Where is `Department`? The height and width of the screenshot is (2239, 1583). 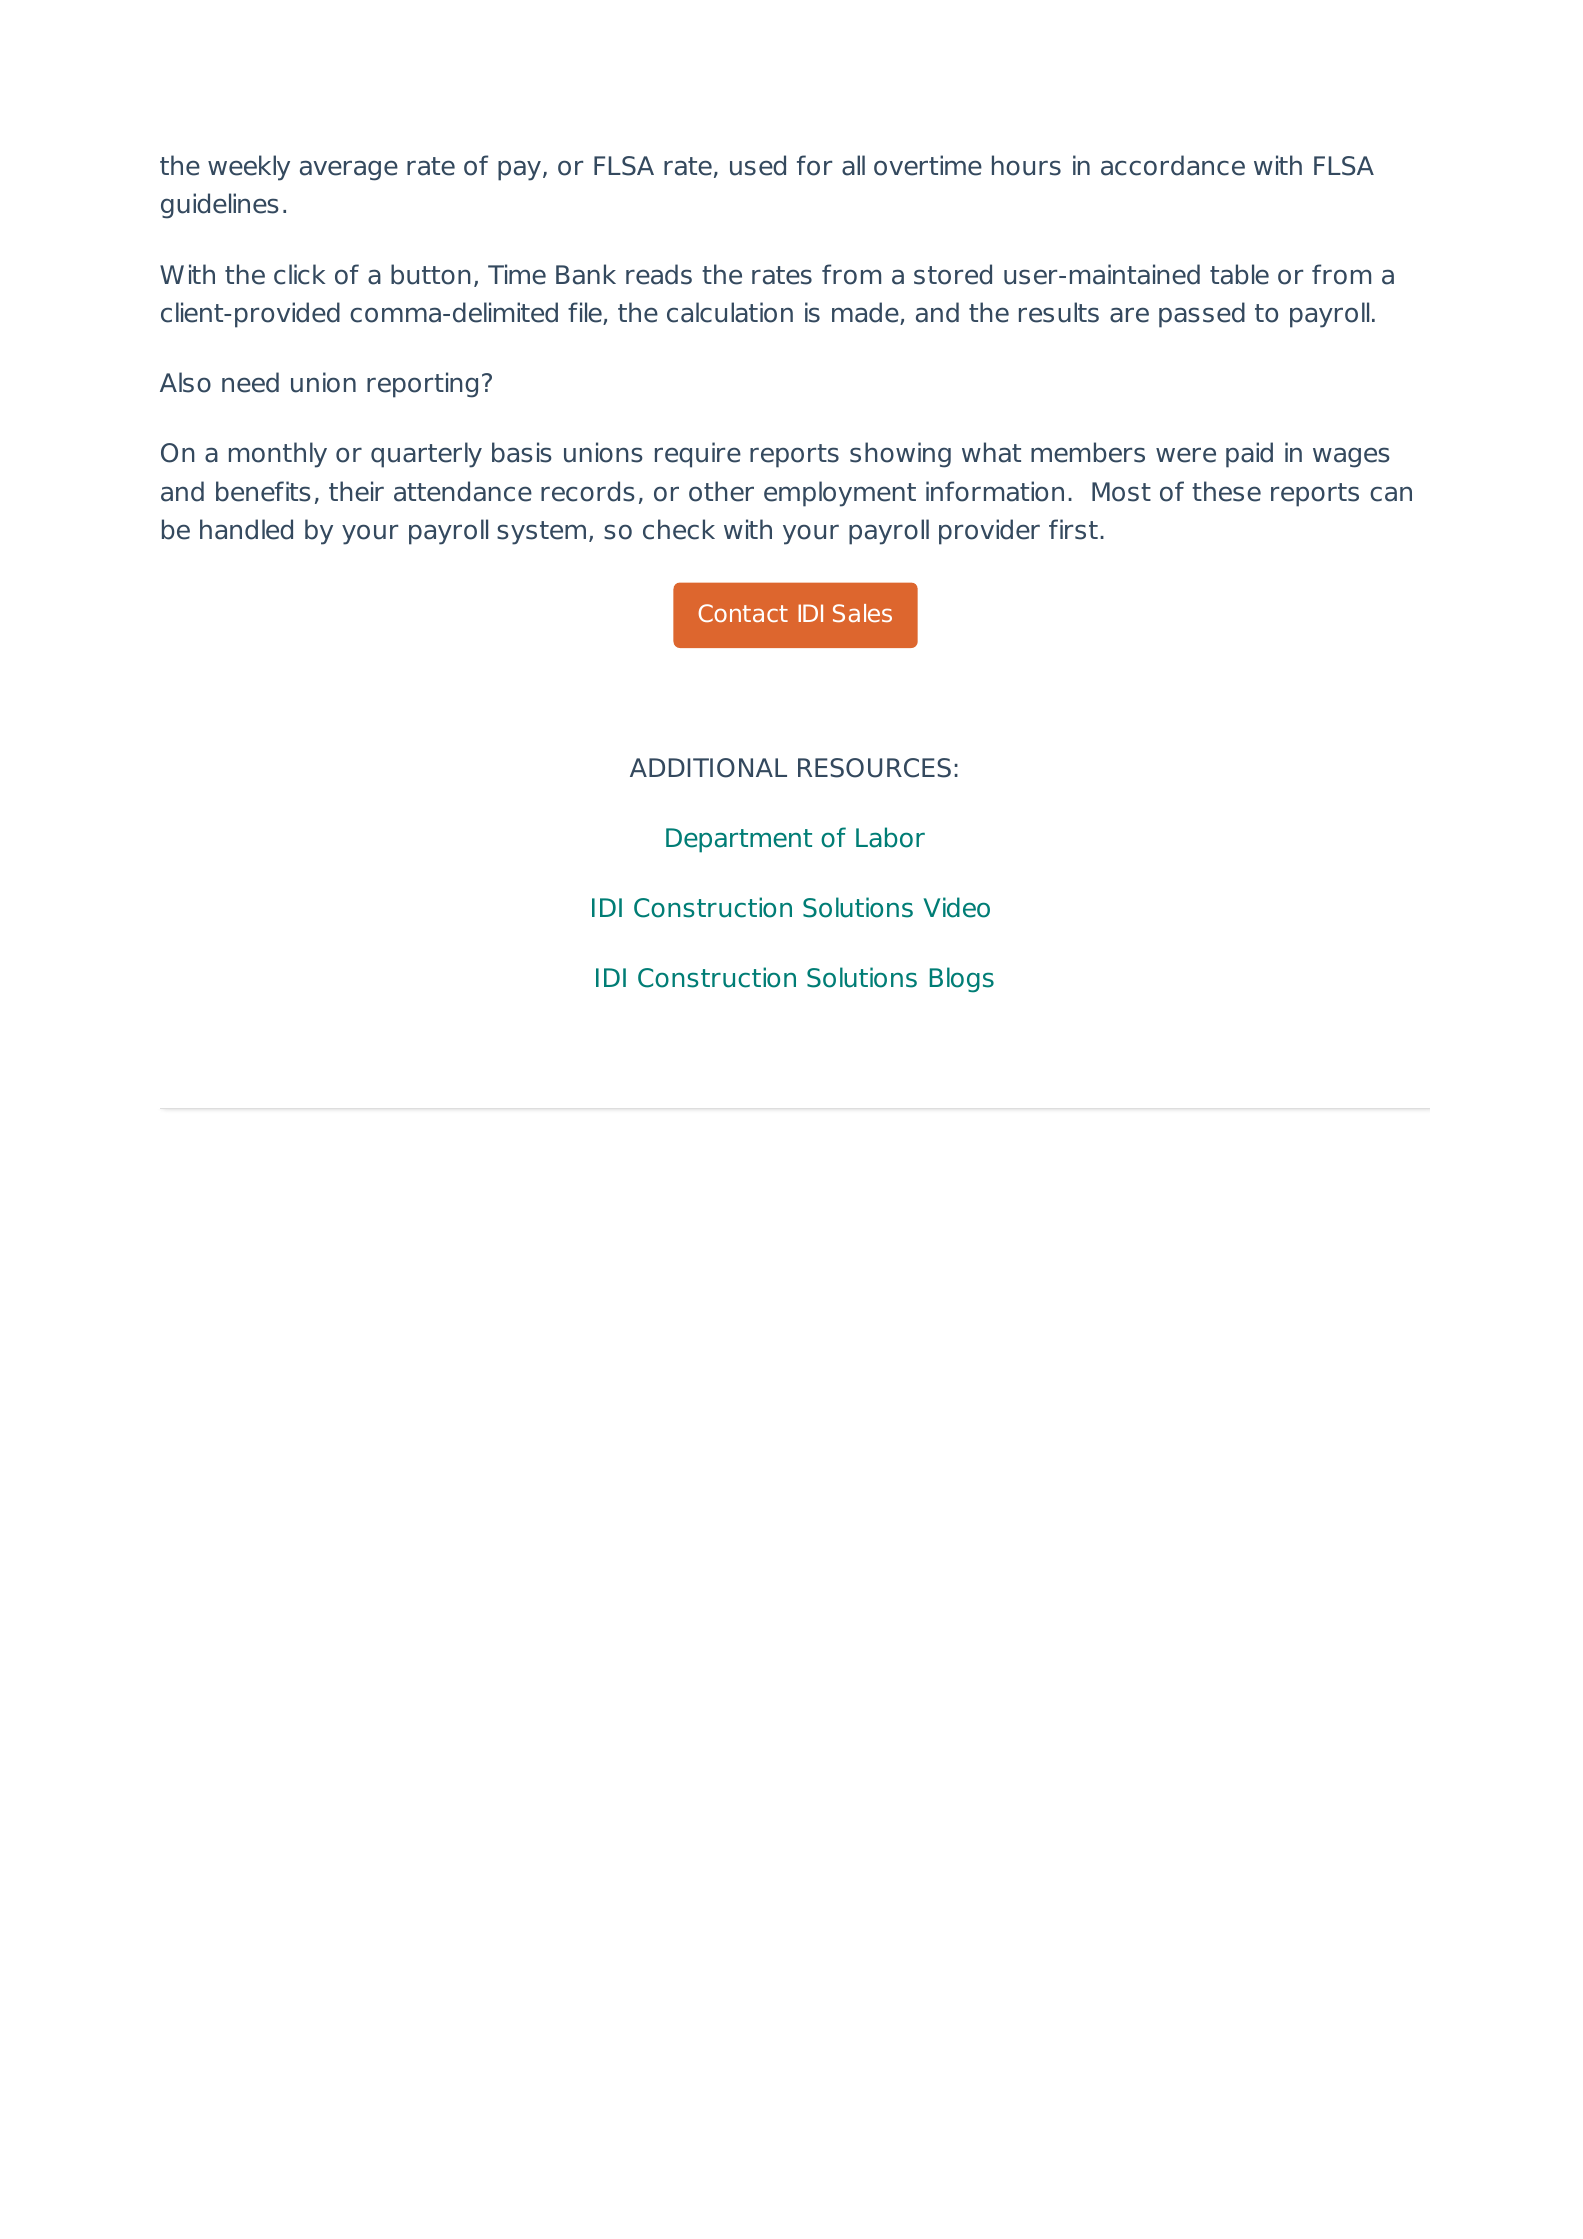
Department is located at coordinates (739, 840).
